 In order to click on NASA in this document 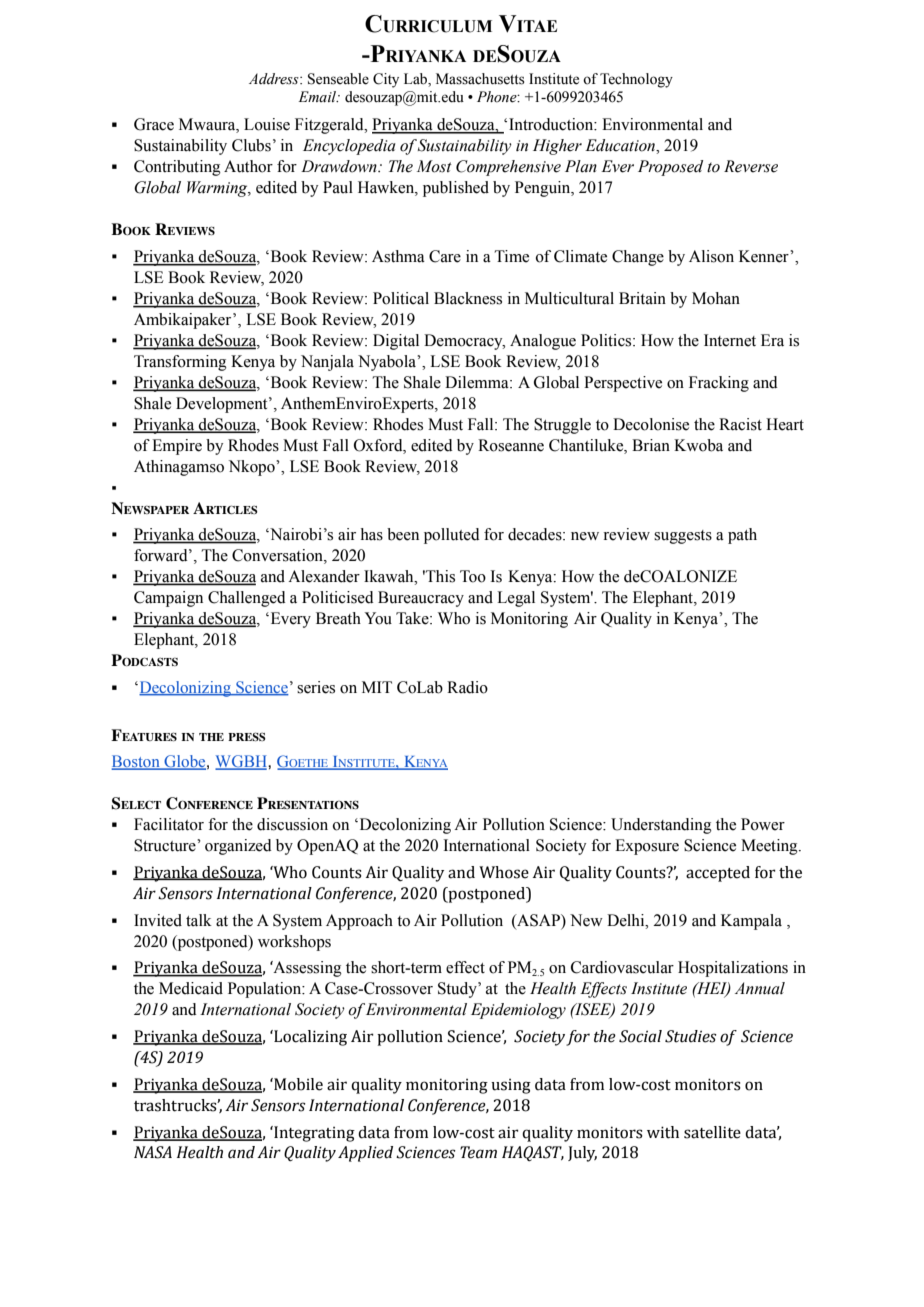, I will do `click(153, 1152)`.
